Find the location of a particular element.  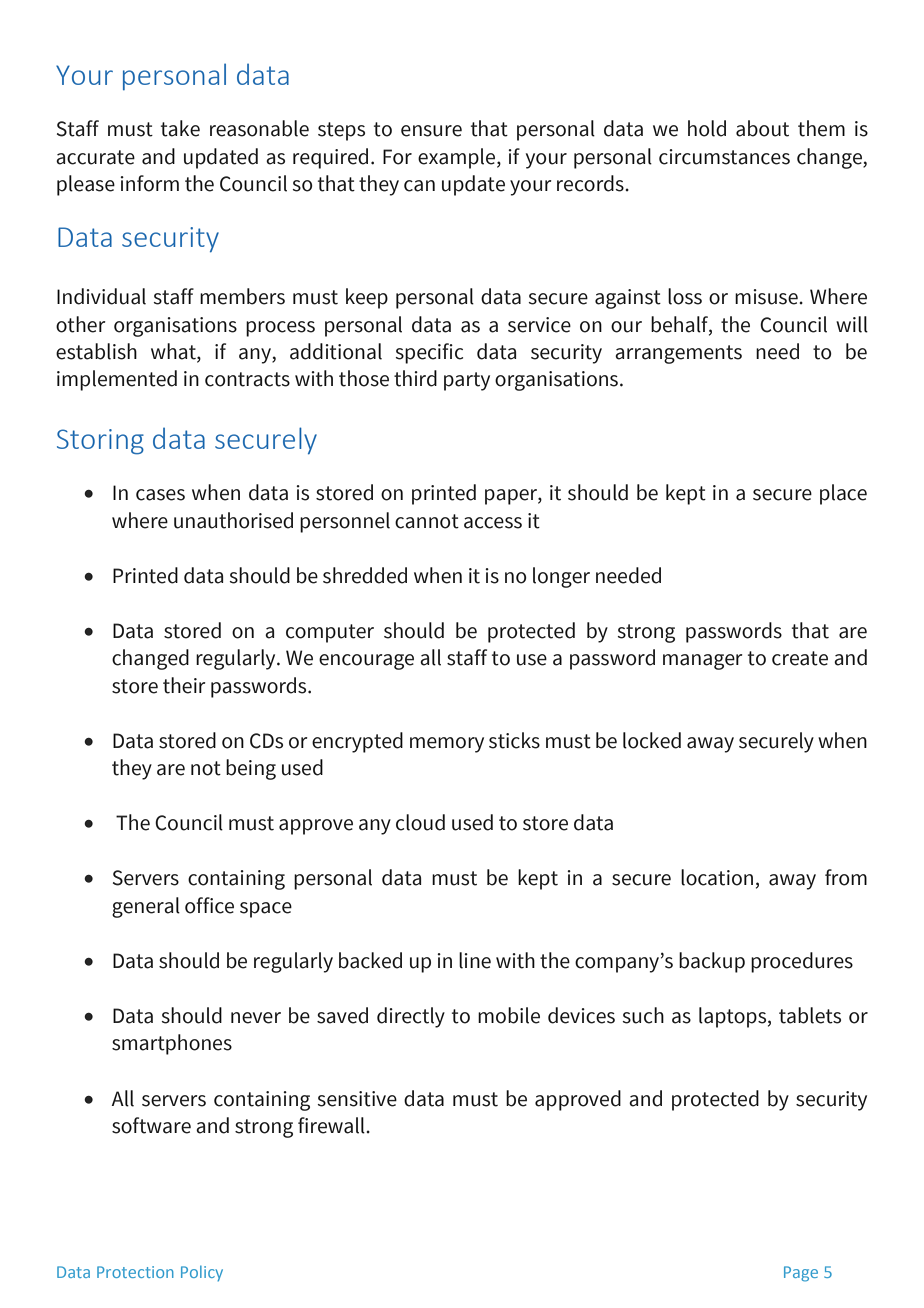

general is located at coordinates (146, 907).
